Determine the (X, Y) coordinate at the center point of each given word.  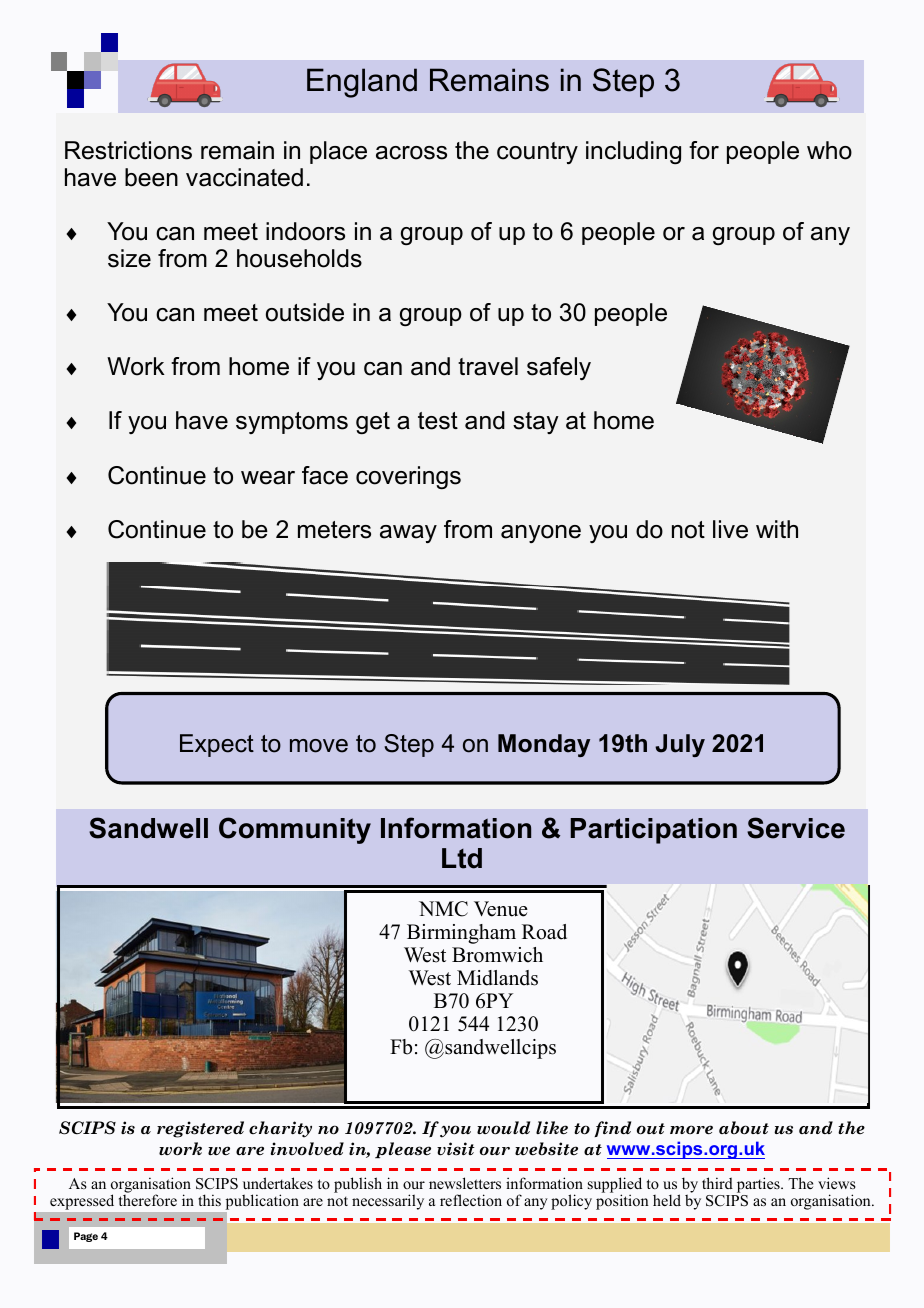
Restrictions (128, 150)
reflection (471, 1200)
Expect (217, 745)
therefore (148, 1200)
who (829, 150)
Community (295, 830)
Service (796, 828)
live (730, 529)
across (411, 153)
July (680, 745)
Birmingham (461, 934)
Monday (544, 745)
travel (488, 366)
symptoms (292, 423)
